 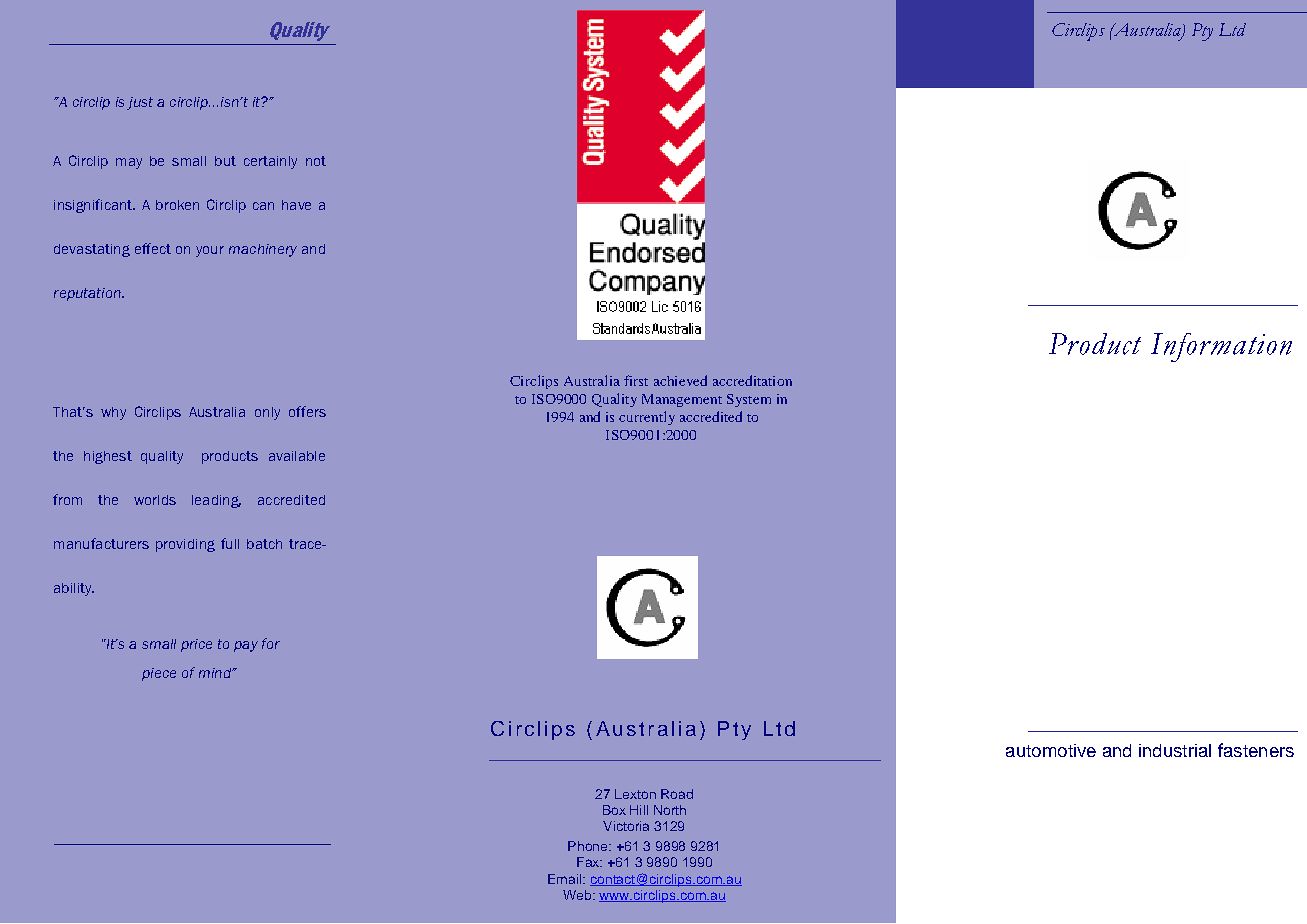 I want to click on just, so click(x=140, y=103).
